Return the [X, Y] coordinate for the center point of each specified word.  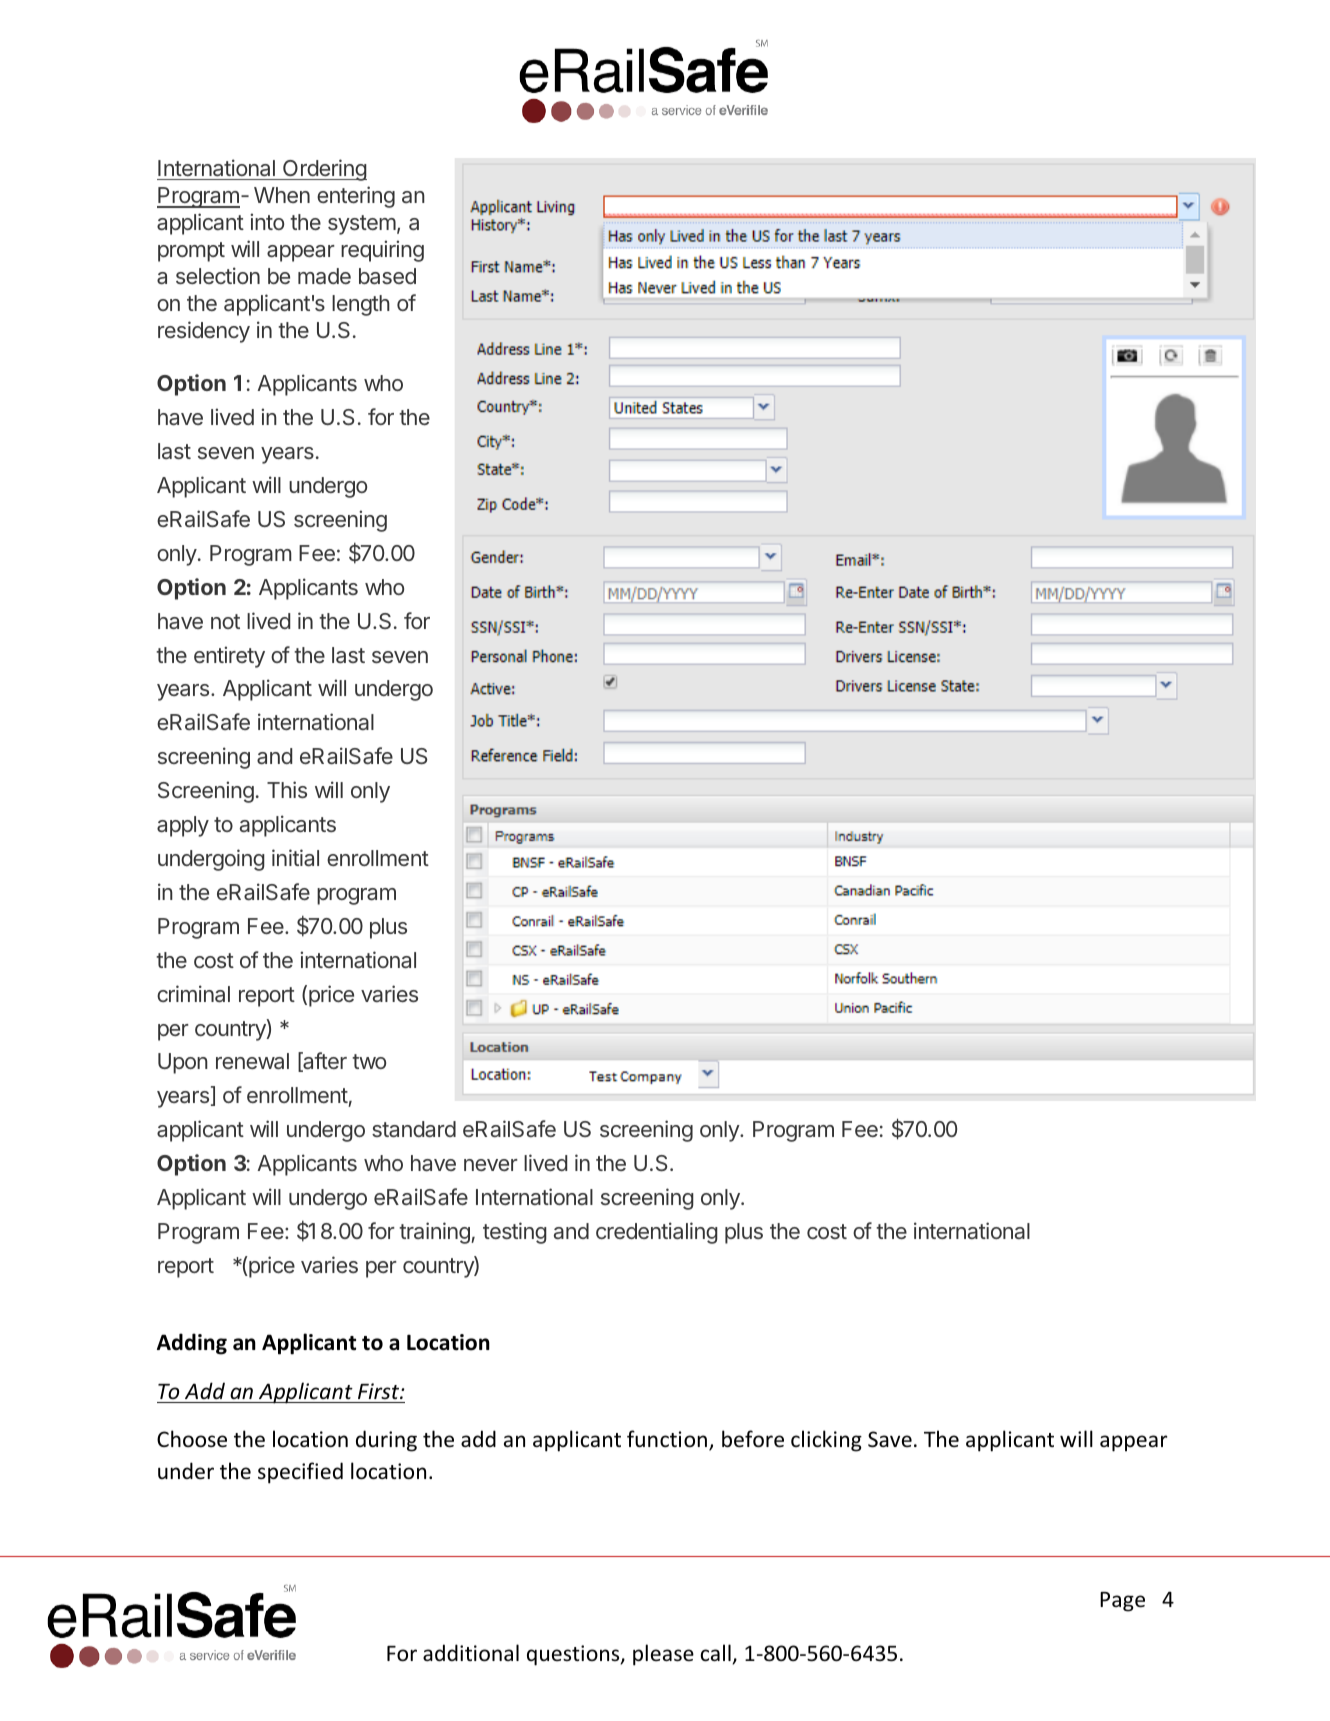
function [668, 1440]
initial [295, 858]
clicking [826, 1441]
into [267, 221]
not [225, 621]
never [491, 1165]
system [362, 225]
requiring [382, 251]
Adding [192, 1344]
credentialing [657, 1233]
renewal [252, 1061]
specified [300, 1473]
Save [890, 1439]
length [361, 305]
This [287, 789]
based [387, 276]
